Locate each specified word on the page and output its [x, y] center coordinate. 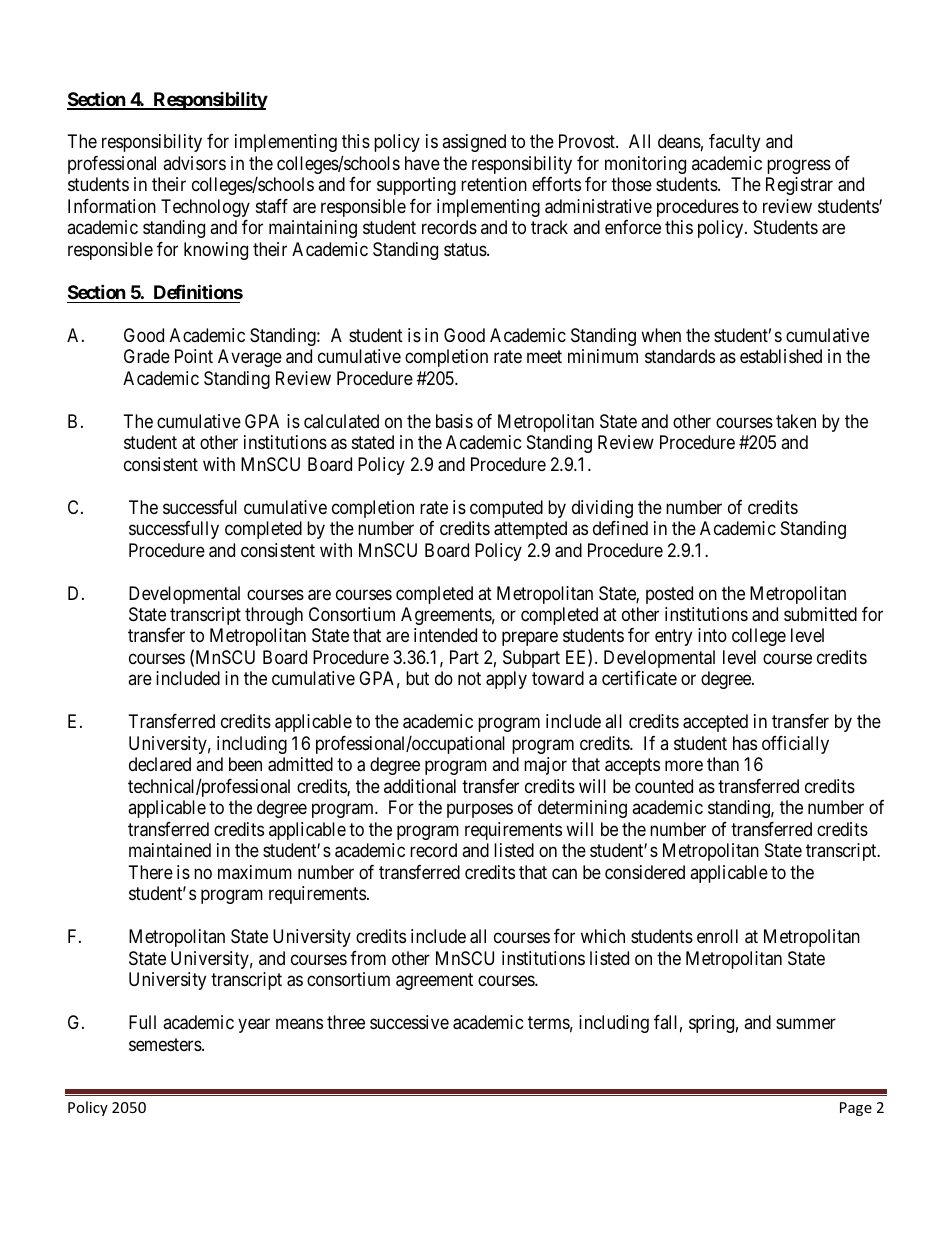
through [274, 616]
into [712, 635]
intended [445, 635]
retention [494, 184]
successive [409, 1022]
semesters [166, 1044]
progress [799, 166]
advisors [194, 163]
